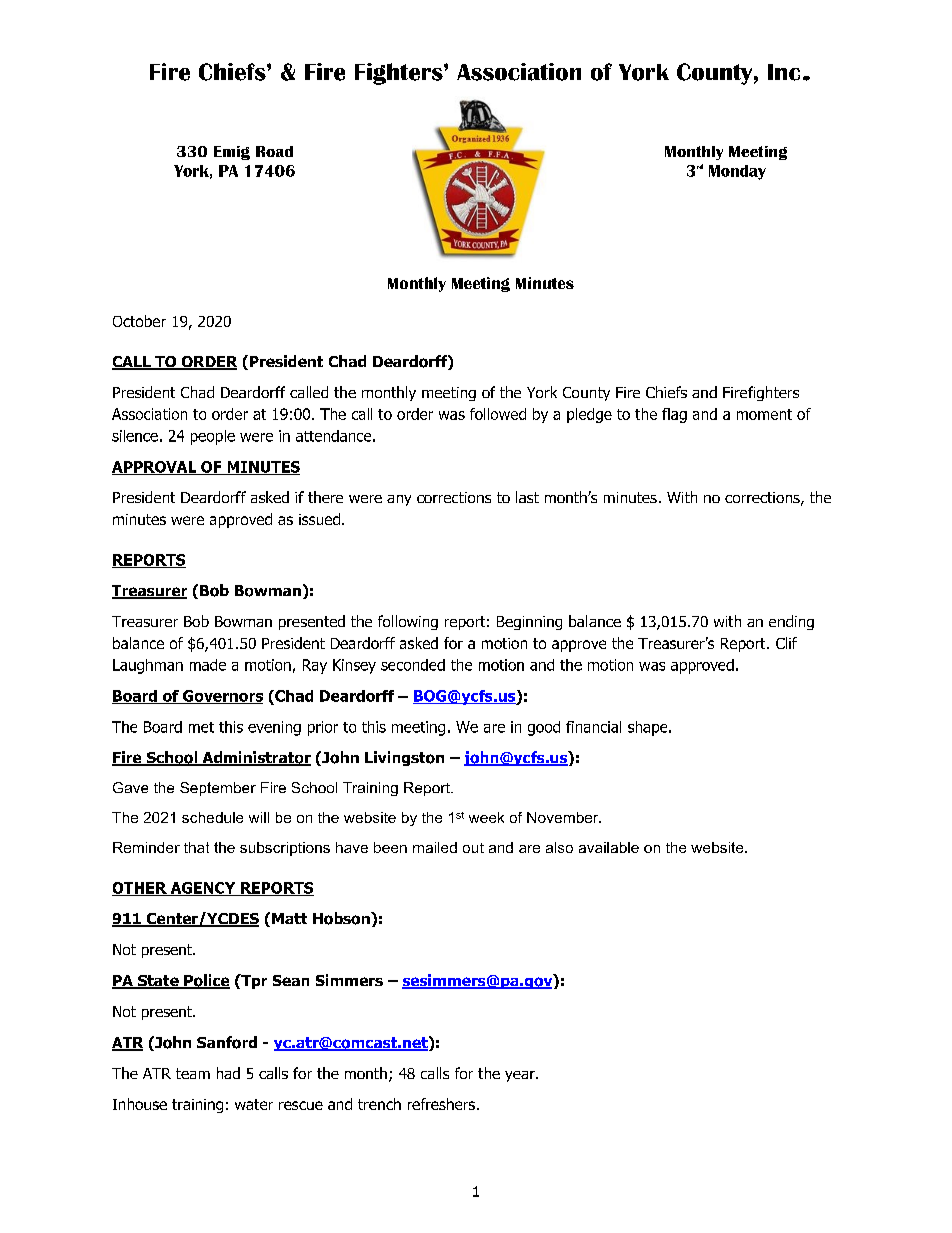  Describe the element at coordinates (737, 172) in the document. I see `Monday` at that location.
